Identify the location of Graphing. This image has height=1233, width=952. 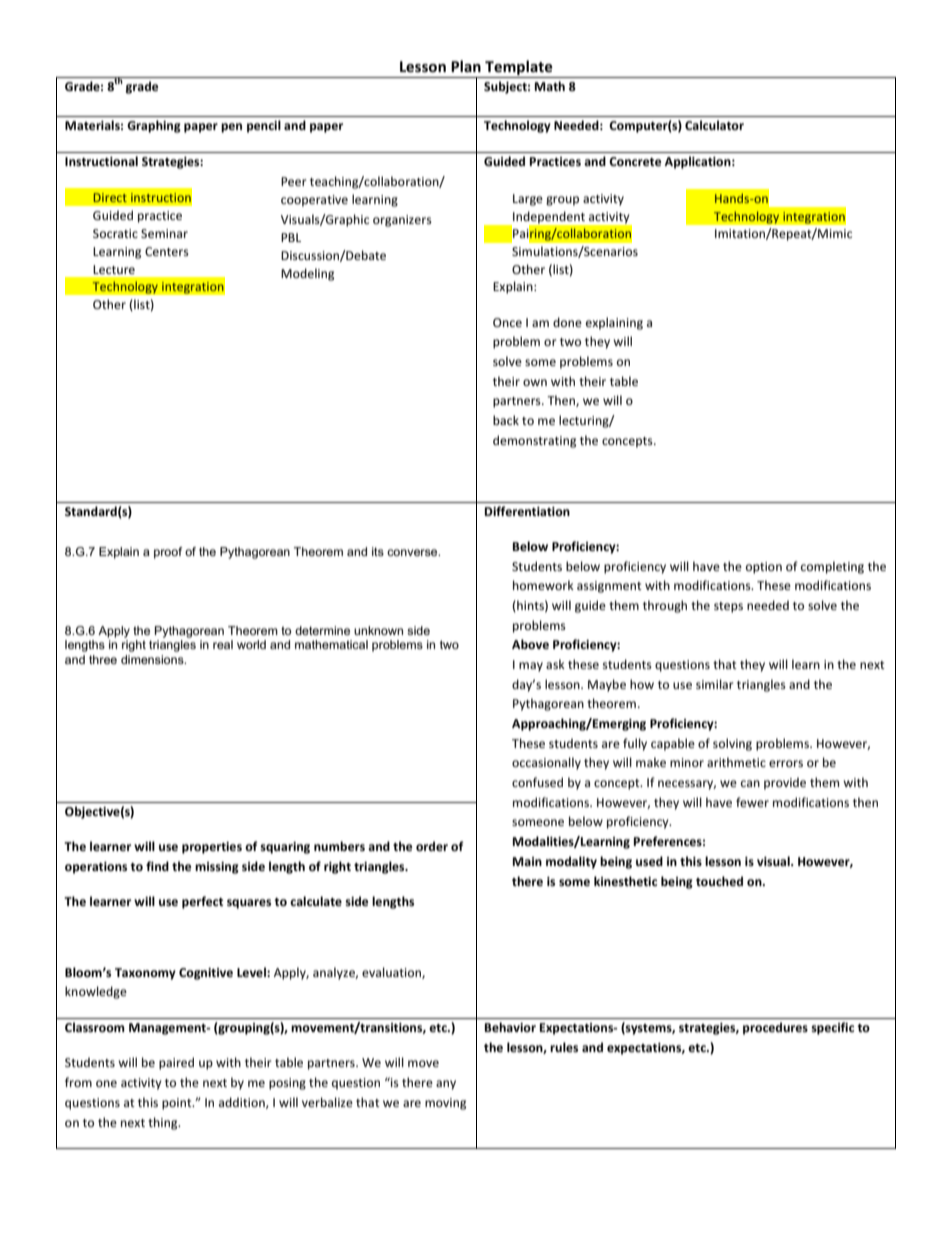
(154, 126).
